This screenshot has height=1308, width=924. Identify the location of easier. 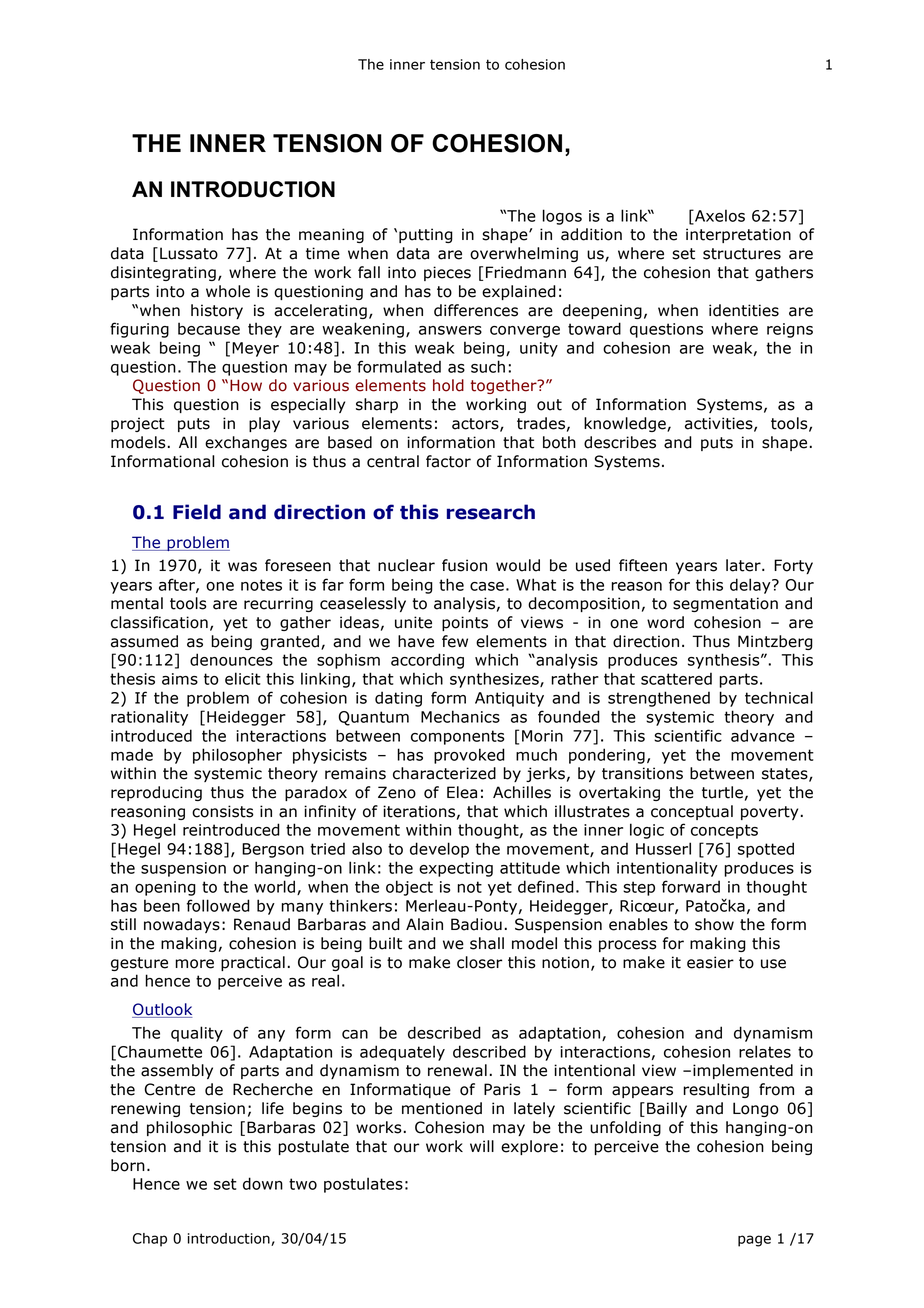
(710, 962).
